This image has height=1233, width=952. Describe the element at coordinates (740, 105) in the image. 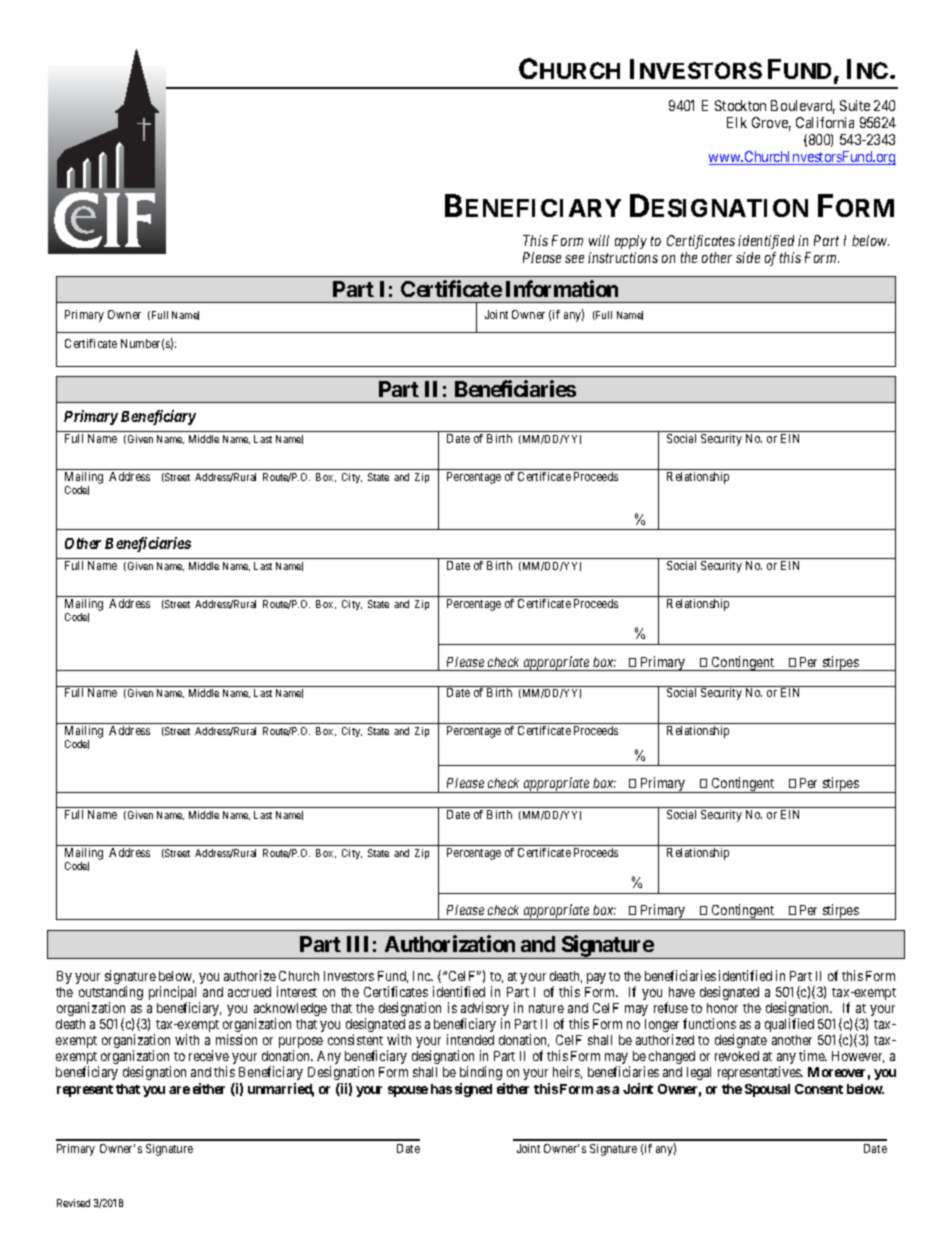

I see `Stockton` at that location.
